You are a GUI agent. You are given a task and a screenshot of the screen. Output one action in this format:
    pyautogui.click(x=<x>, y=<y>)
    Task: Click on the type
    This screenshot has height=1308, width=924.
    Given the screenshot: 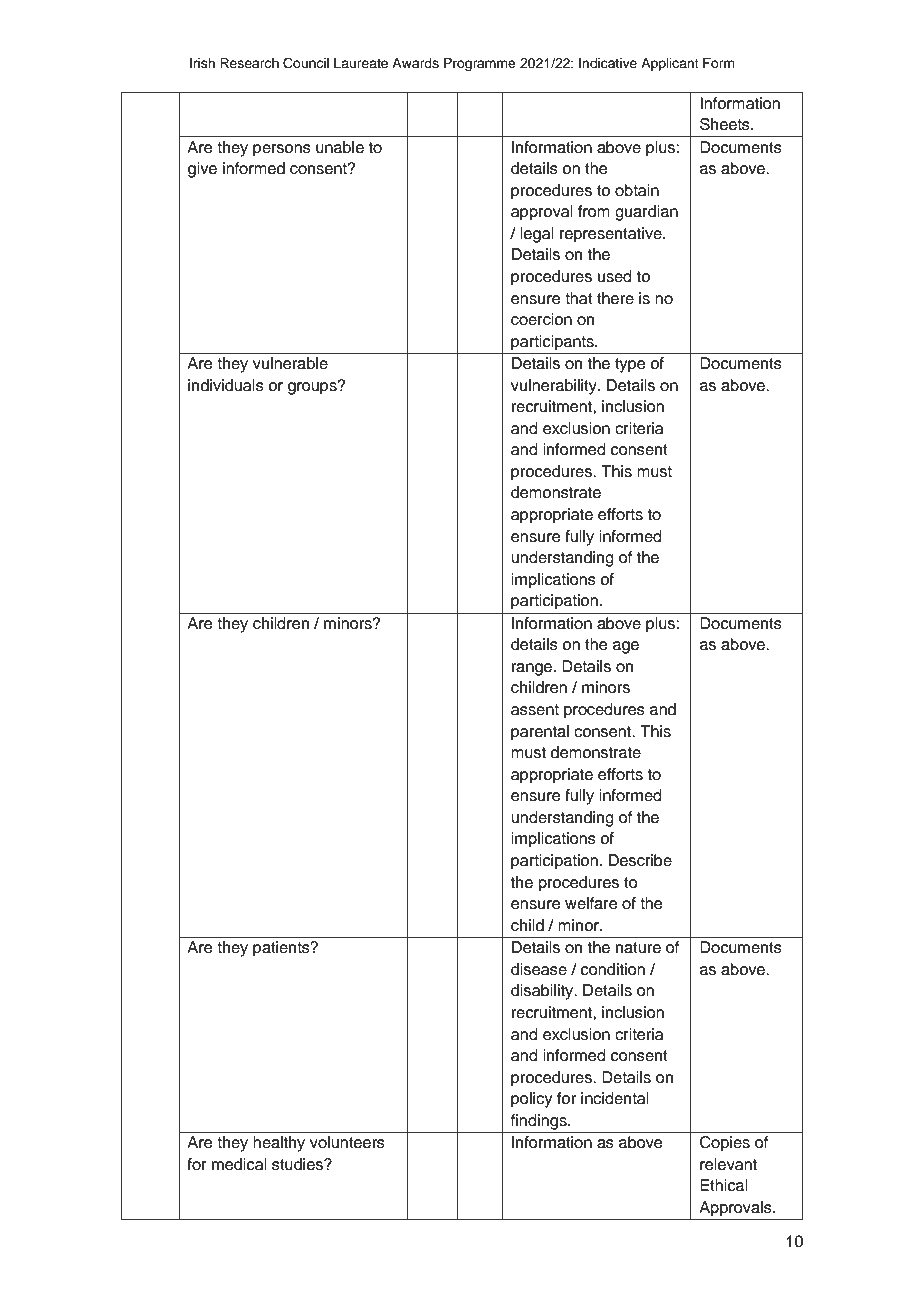 What is the action you would take?
    pyautogui.click(x=630, y=365)
